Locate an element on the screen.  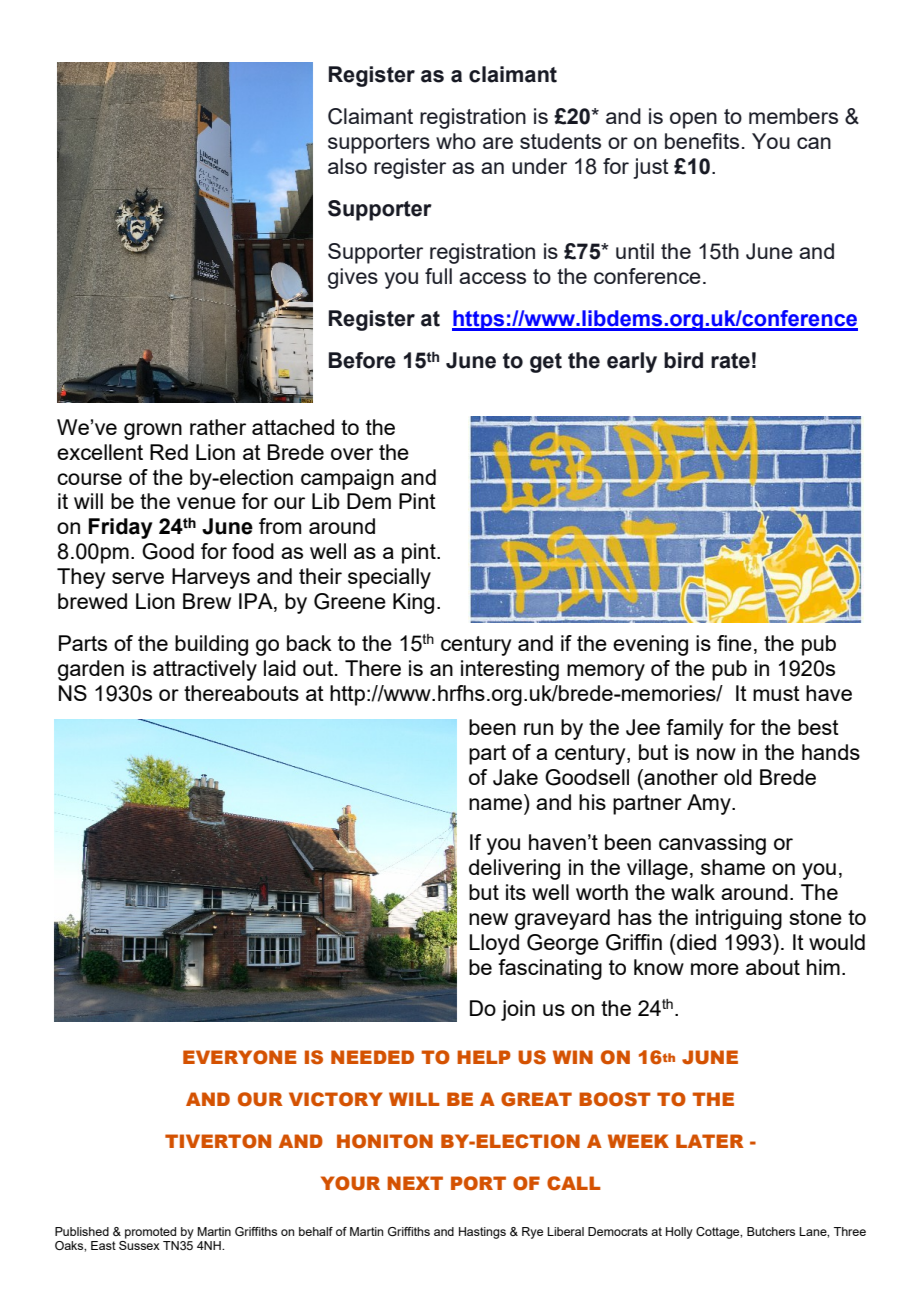
interesting is located at coordinates (510, 670).
